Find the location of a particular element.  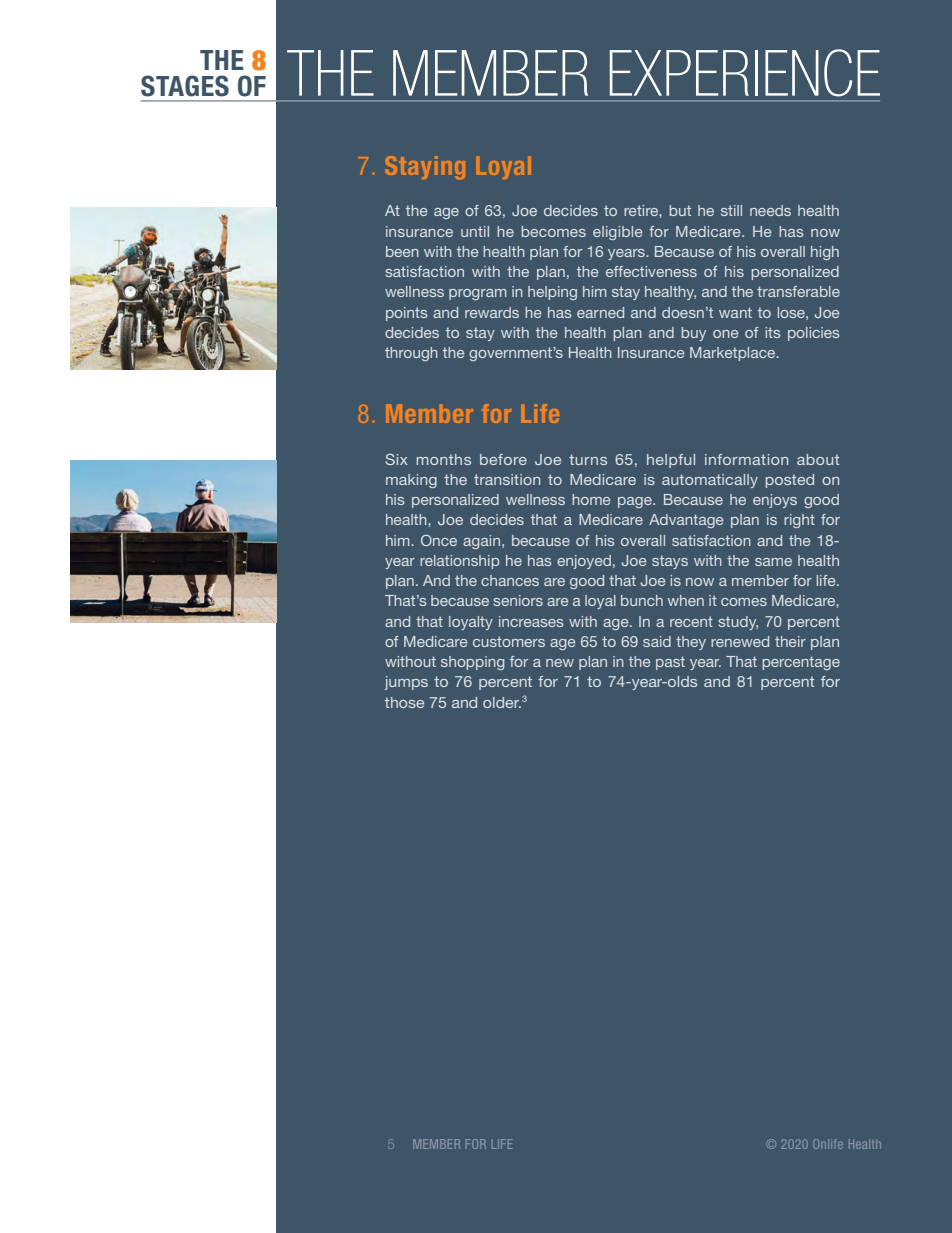

STAGES is located at coordinates (185, 86).
